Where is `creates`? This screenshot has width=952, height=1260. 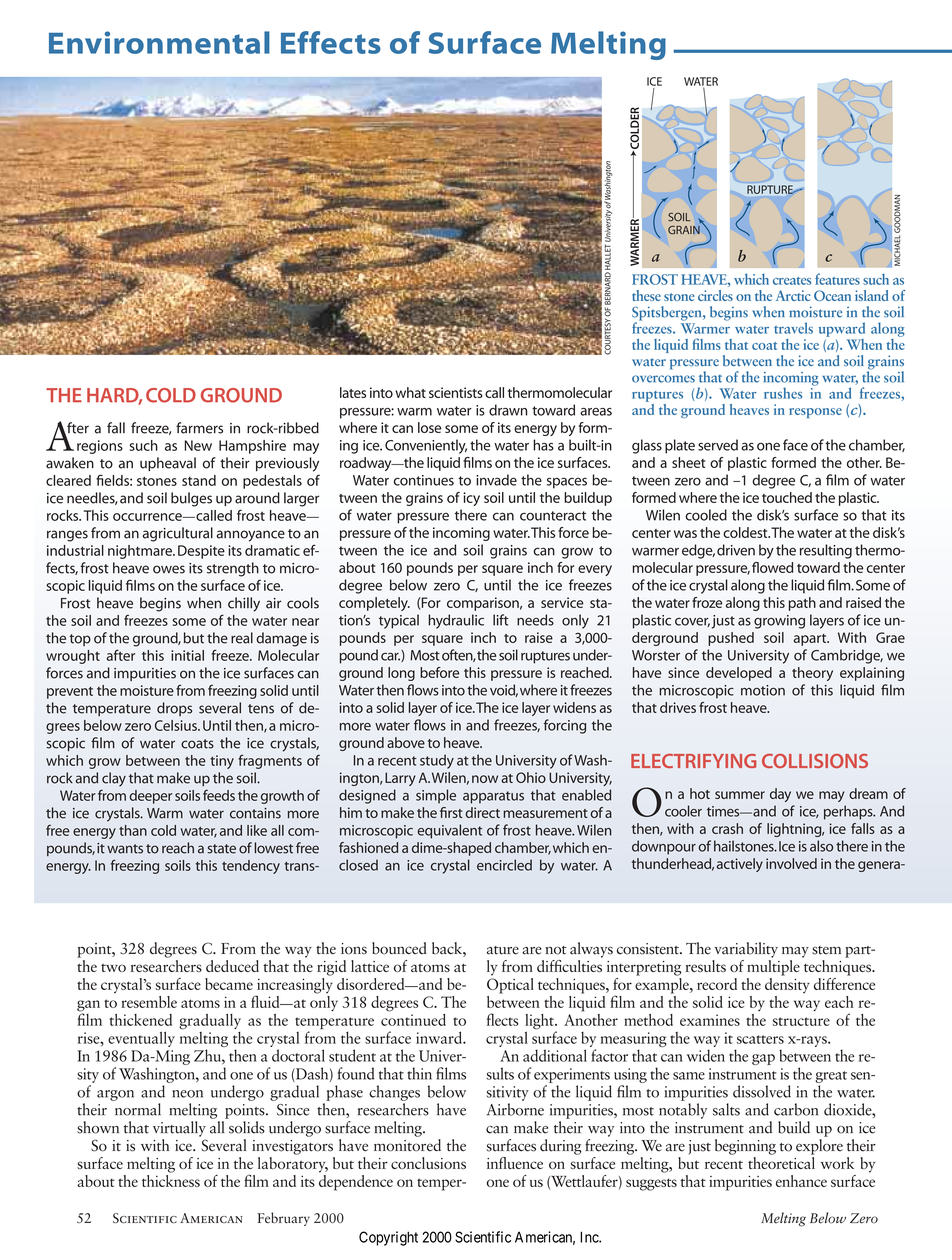
creates is located at coordinates (792, 281).
